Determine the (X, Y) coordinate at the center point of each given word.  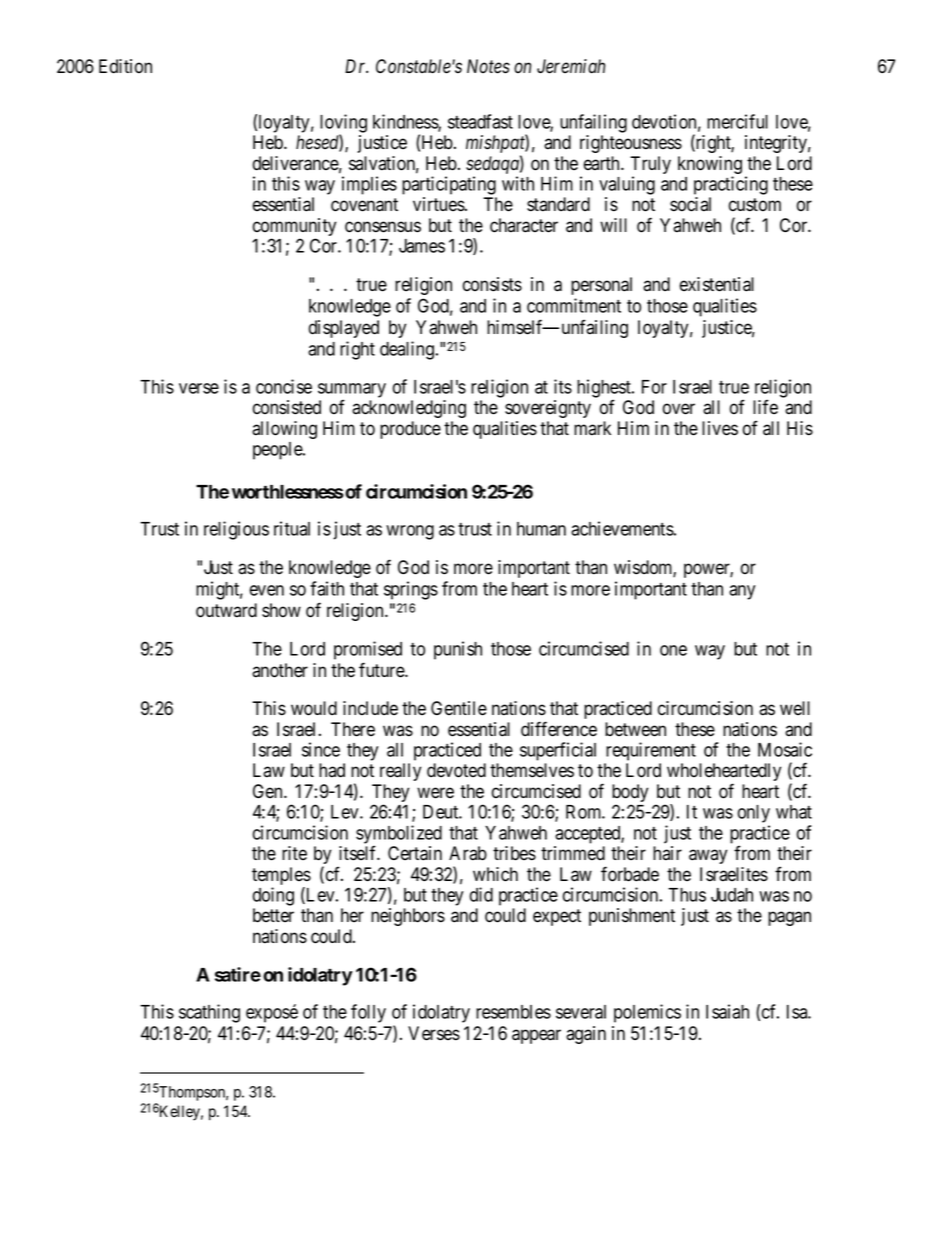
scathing (209, 1013)
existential (717, 284)
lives (720, 428)
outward (226, 610)
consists (492, 284)
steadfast (480, 121)
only (754, 814)
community (294, 228)
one (673, 650)
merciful (737, 121)
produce (410, 430)
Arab (468, 853)
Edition (125, 66)
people (278, 451)
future (382, 670)
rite (294, 853)
